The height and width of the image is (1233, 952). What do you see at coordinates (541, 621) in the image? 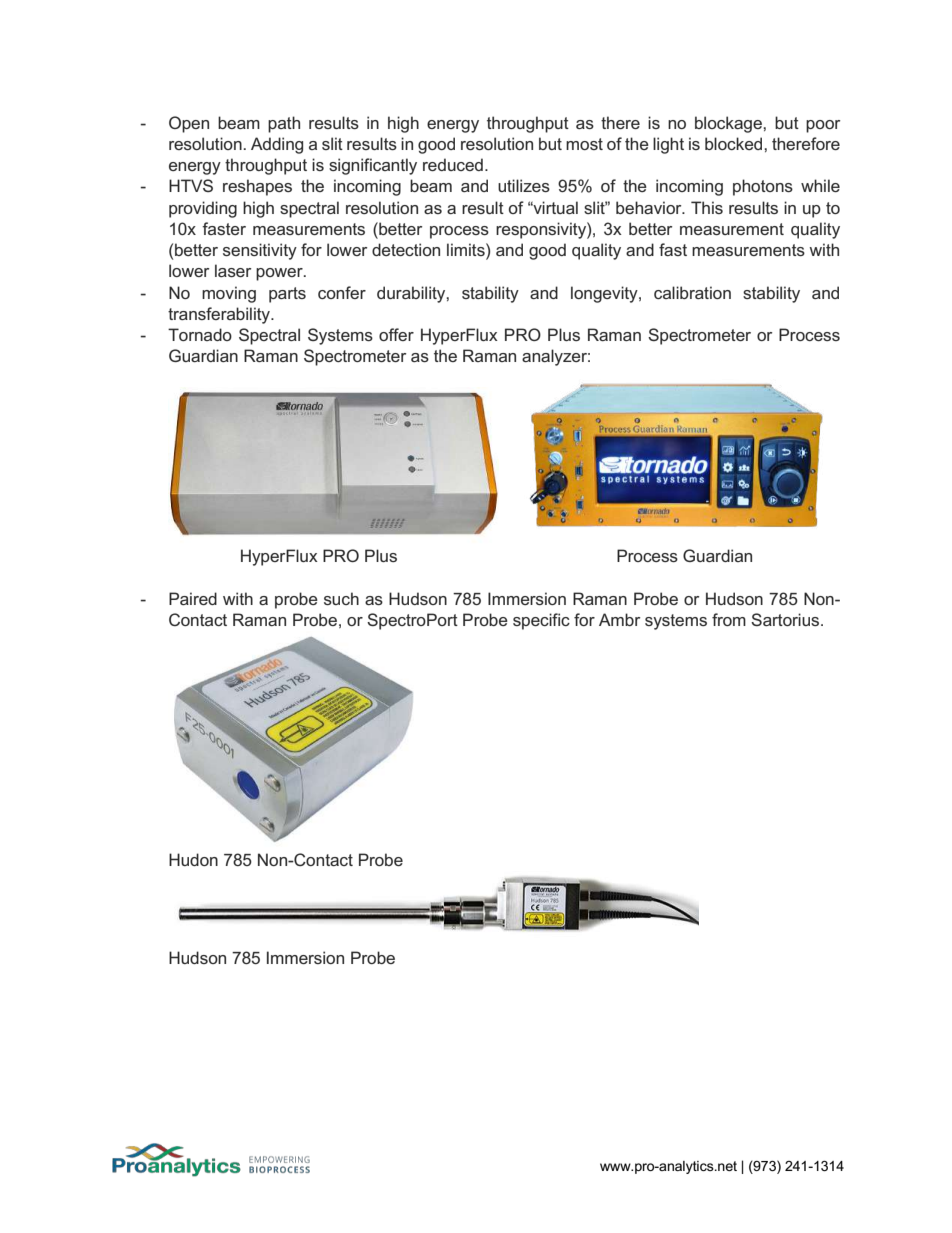
I see `specific` at bounding box center [541, 621].
